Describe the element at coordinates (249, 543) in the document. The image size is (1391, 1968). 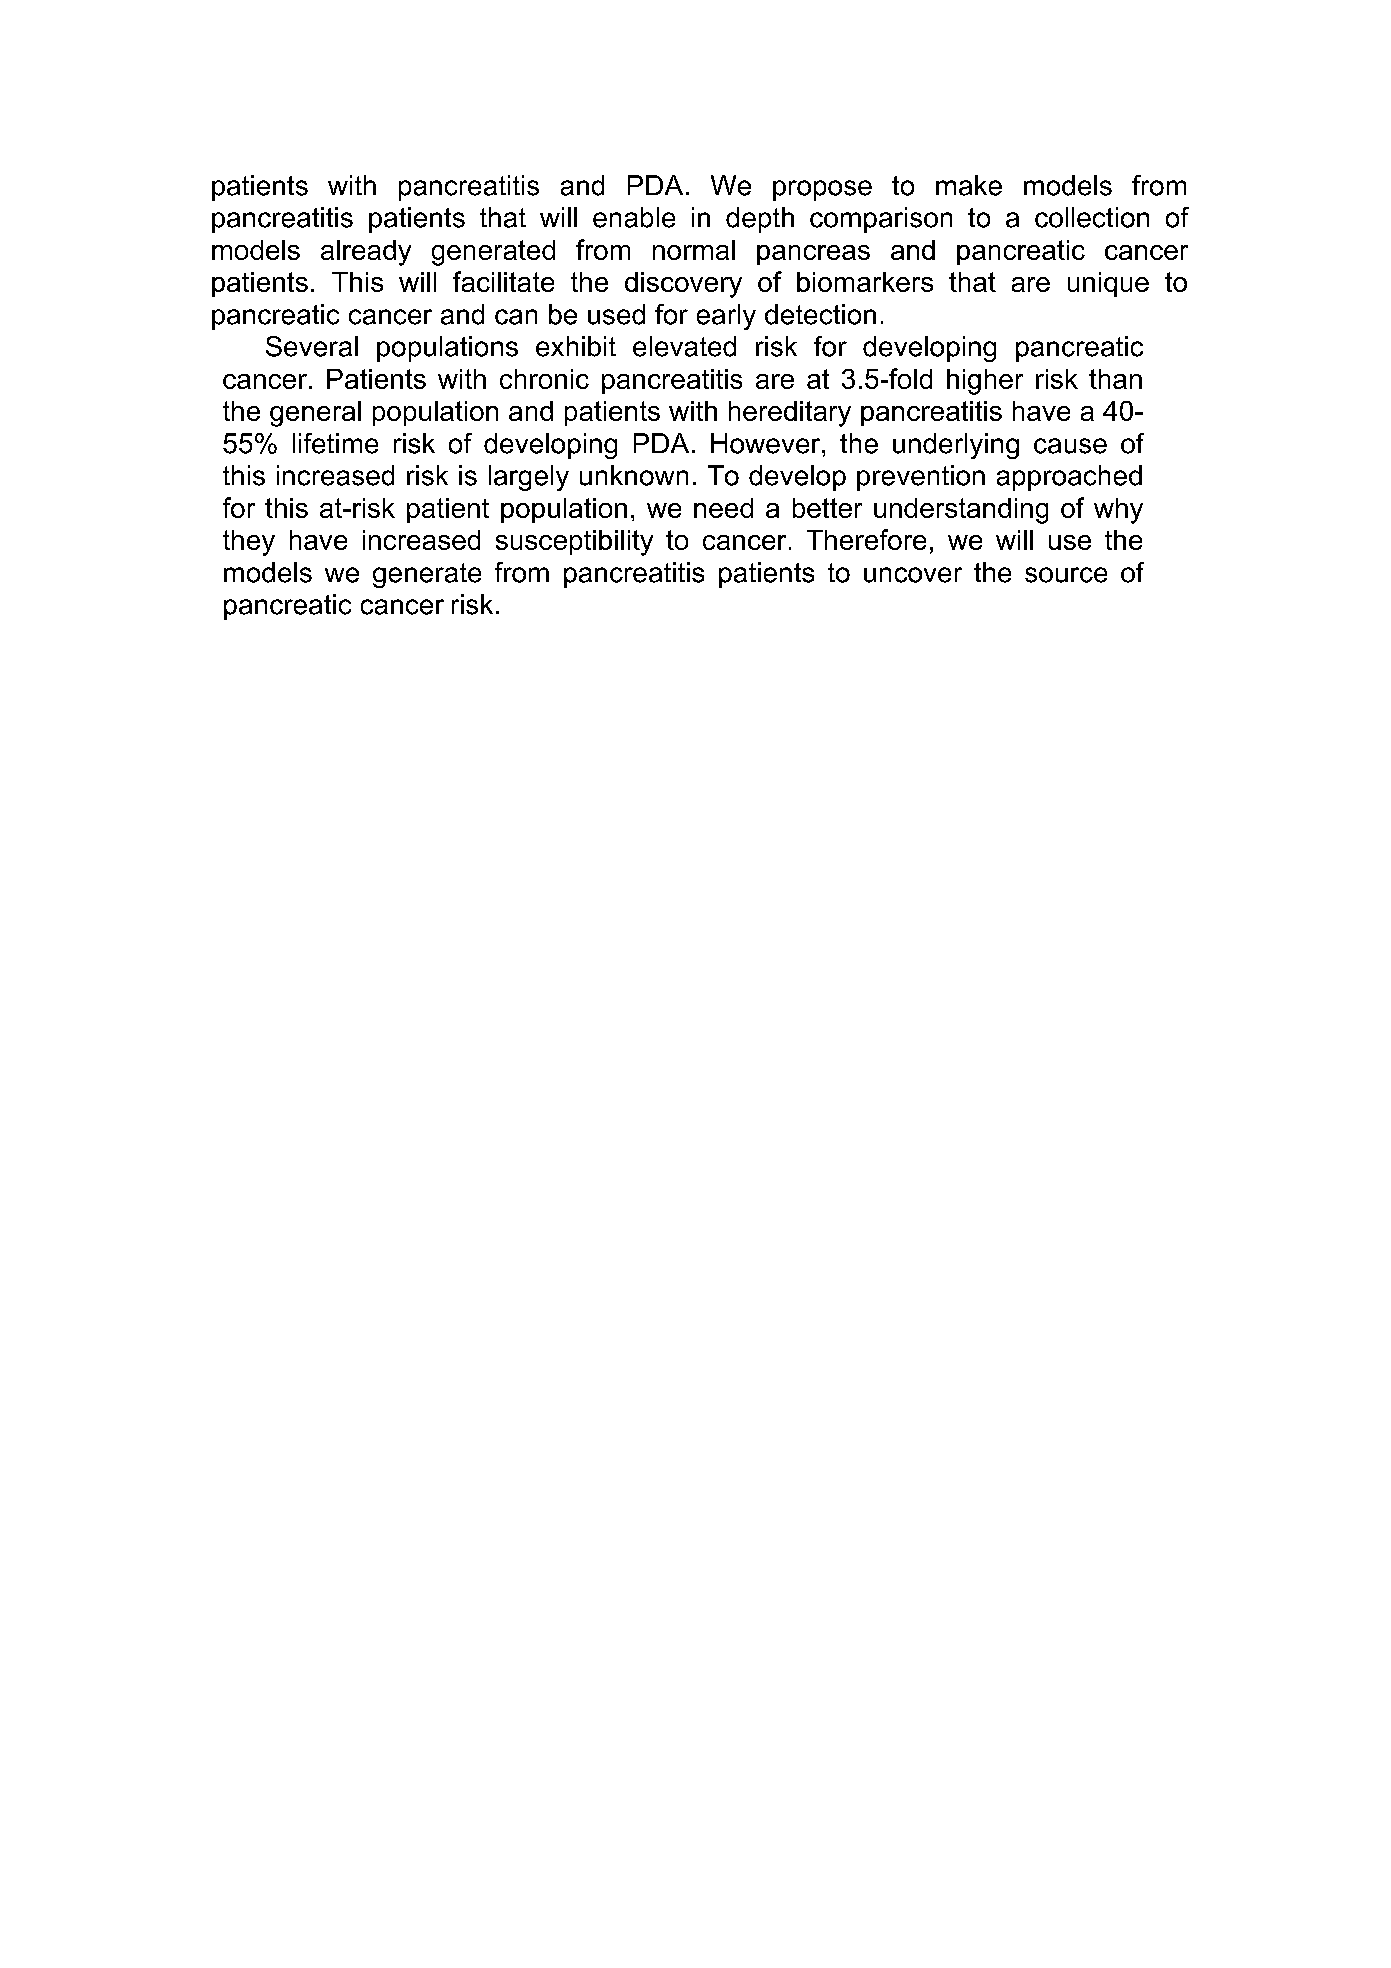
I see `they` at that location.
